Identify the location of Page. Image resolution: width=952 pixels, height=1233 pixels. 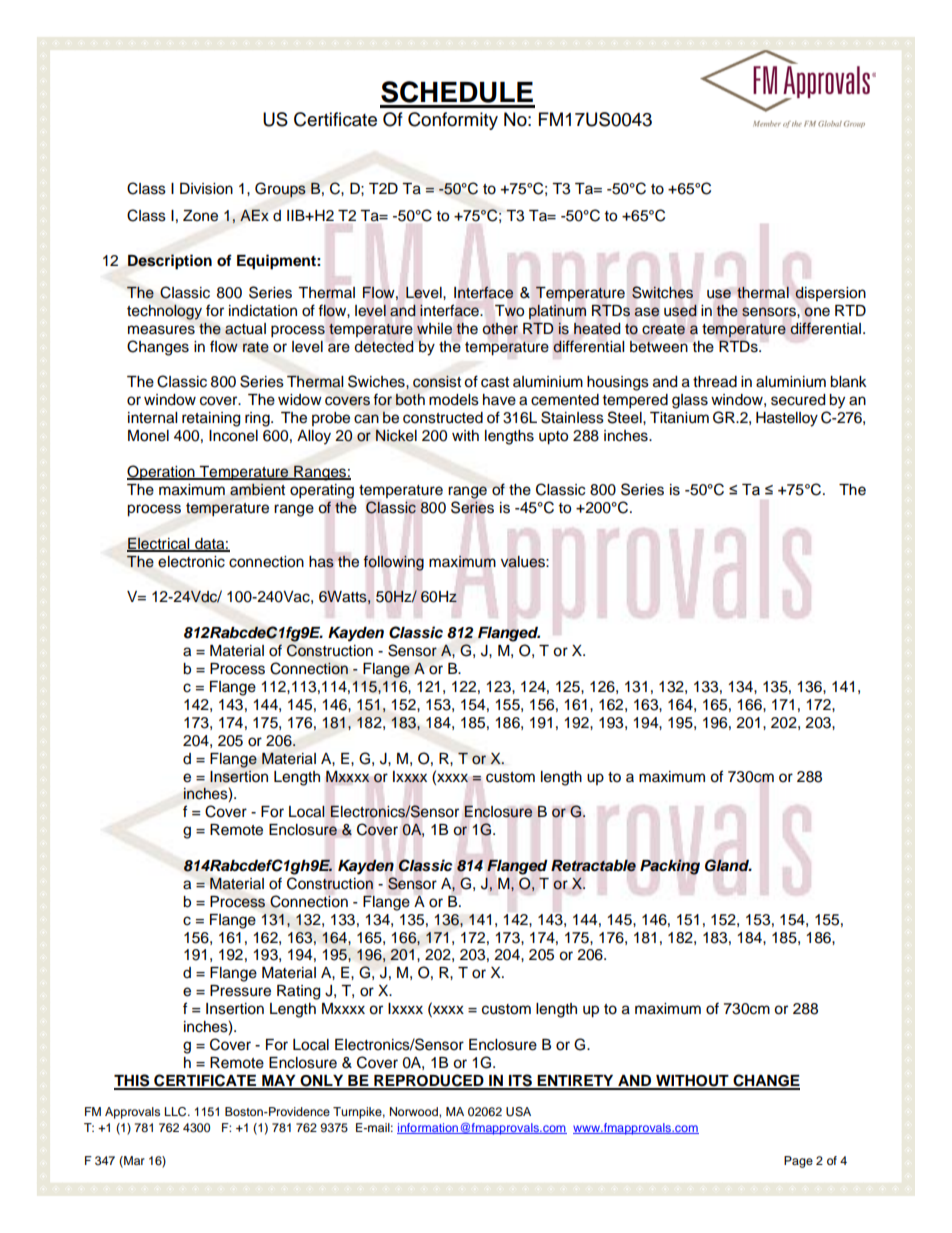
(798, 1162).
